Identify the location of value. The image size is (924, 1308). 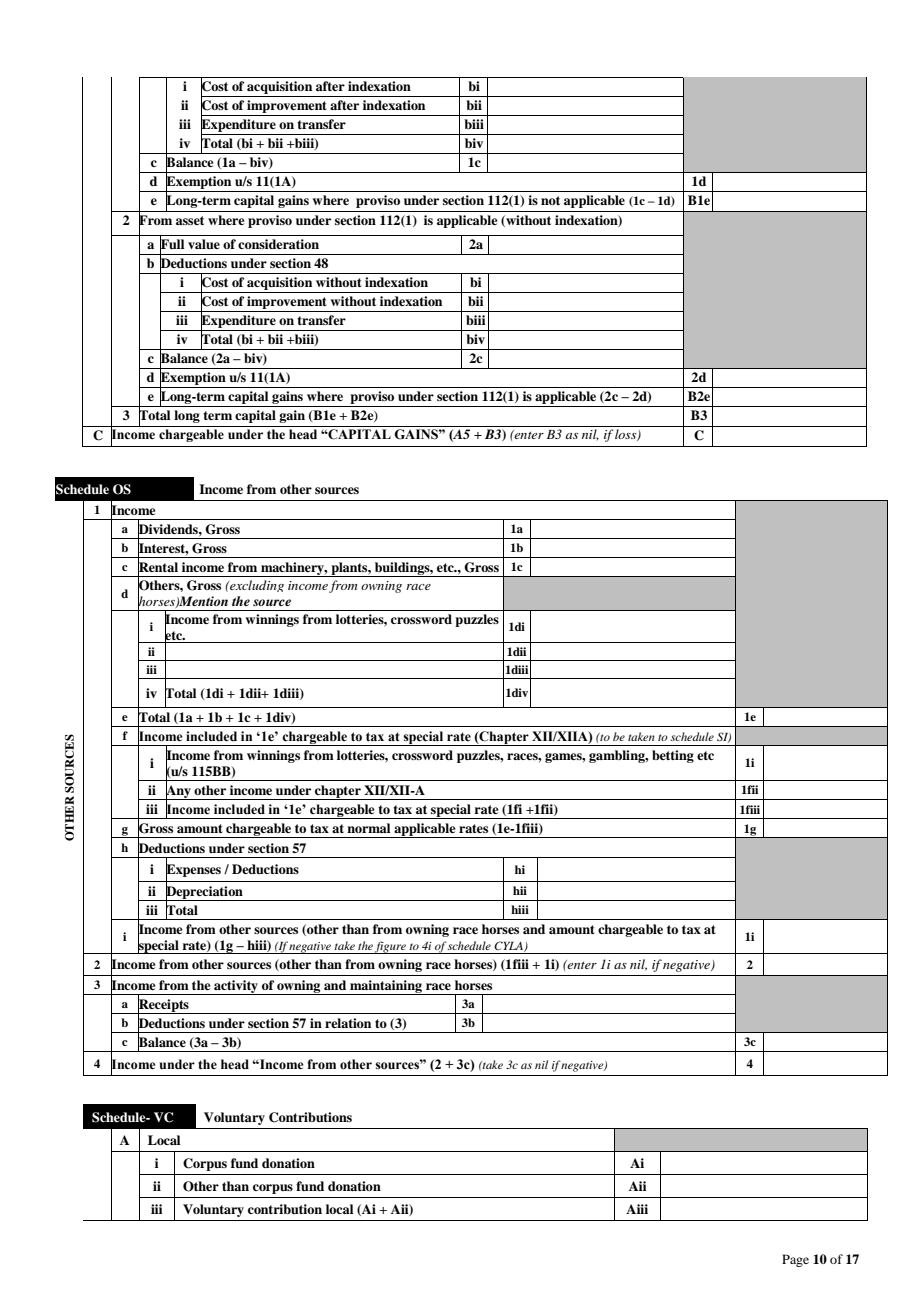
(204, 244).
